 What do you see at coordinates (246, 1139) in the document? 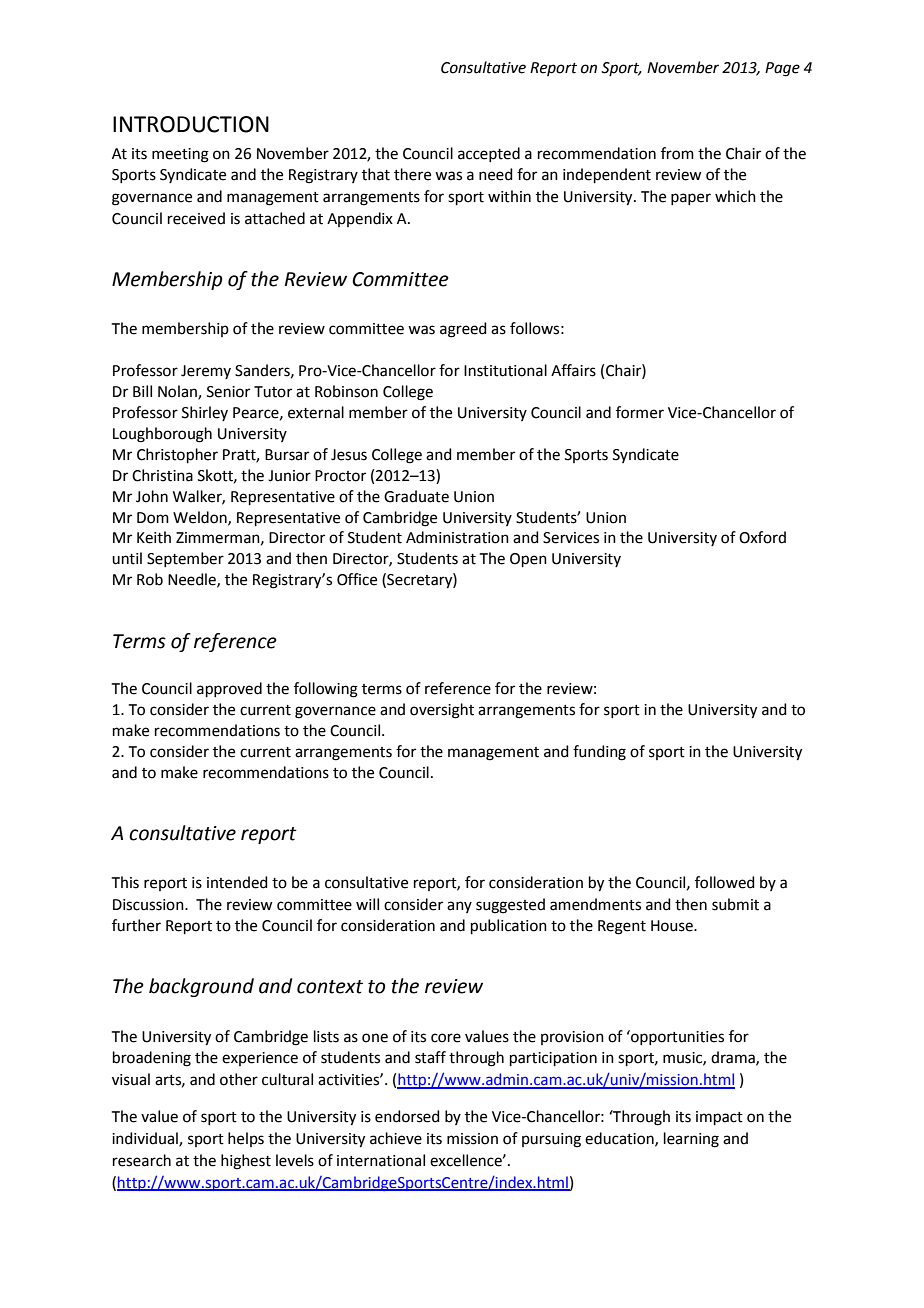
I see `helps` at bounding box center [246, 1139].
